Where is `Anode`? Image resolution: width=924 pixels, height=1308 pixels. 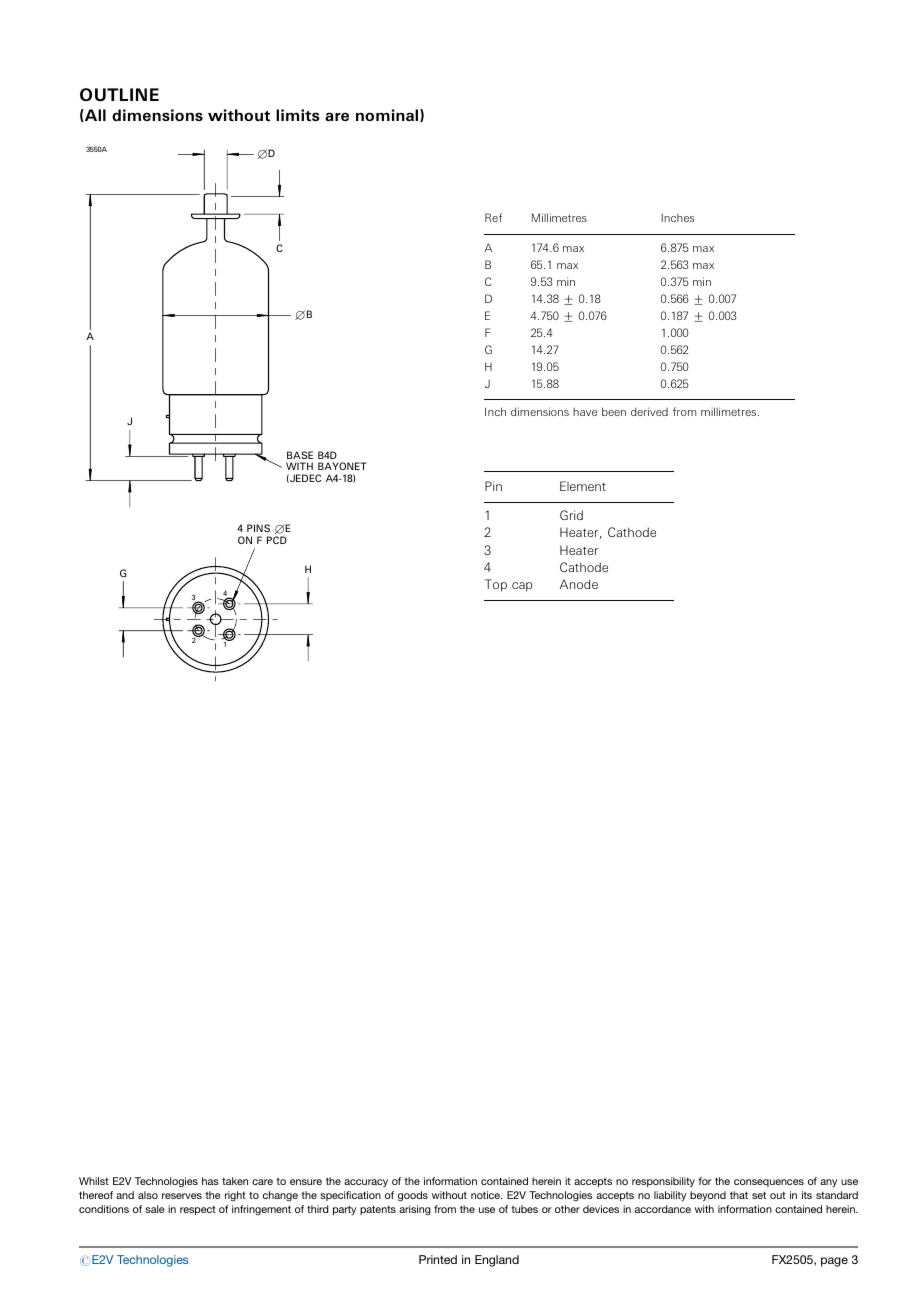 Anode is located at coordinates (579, 584).
